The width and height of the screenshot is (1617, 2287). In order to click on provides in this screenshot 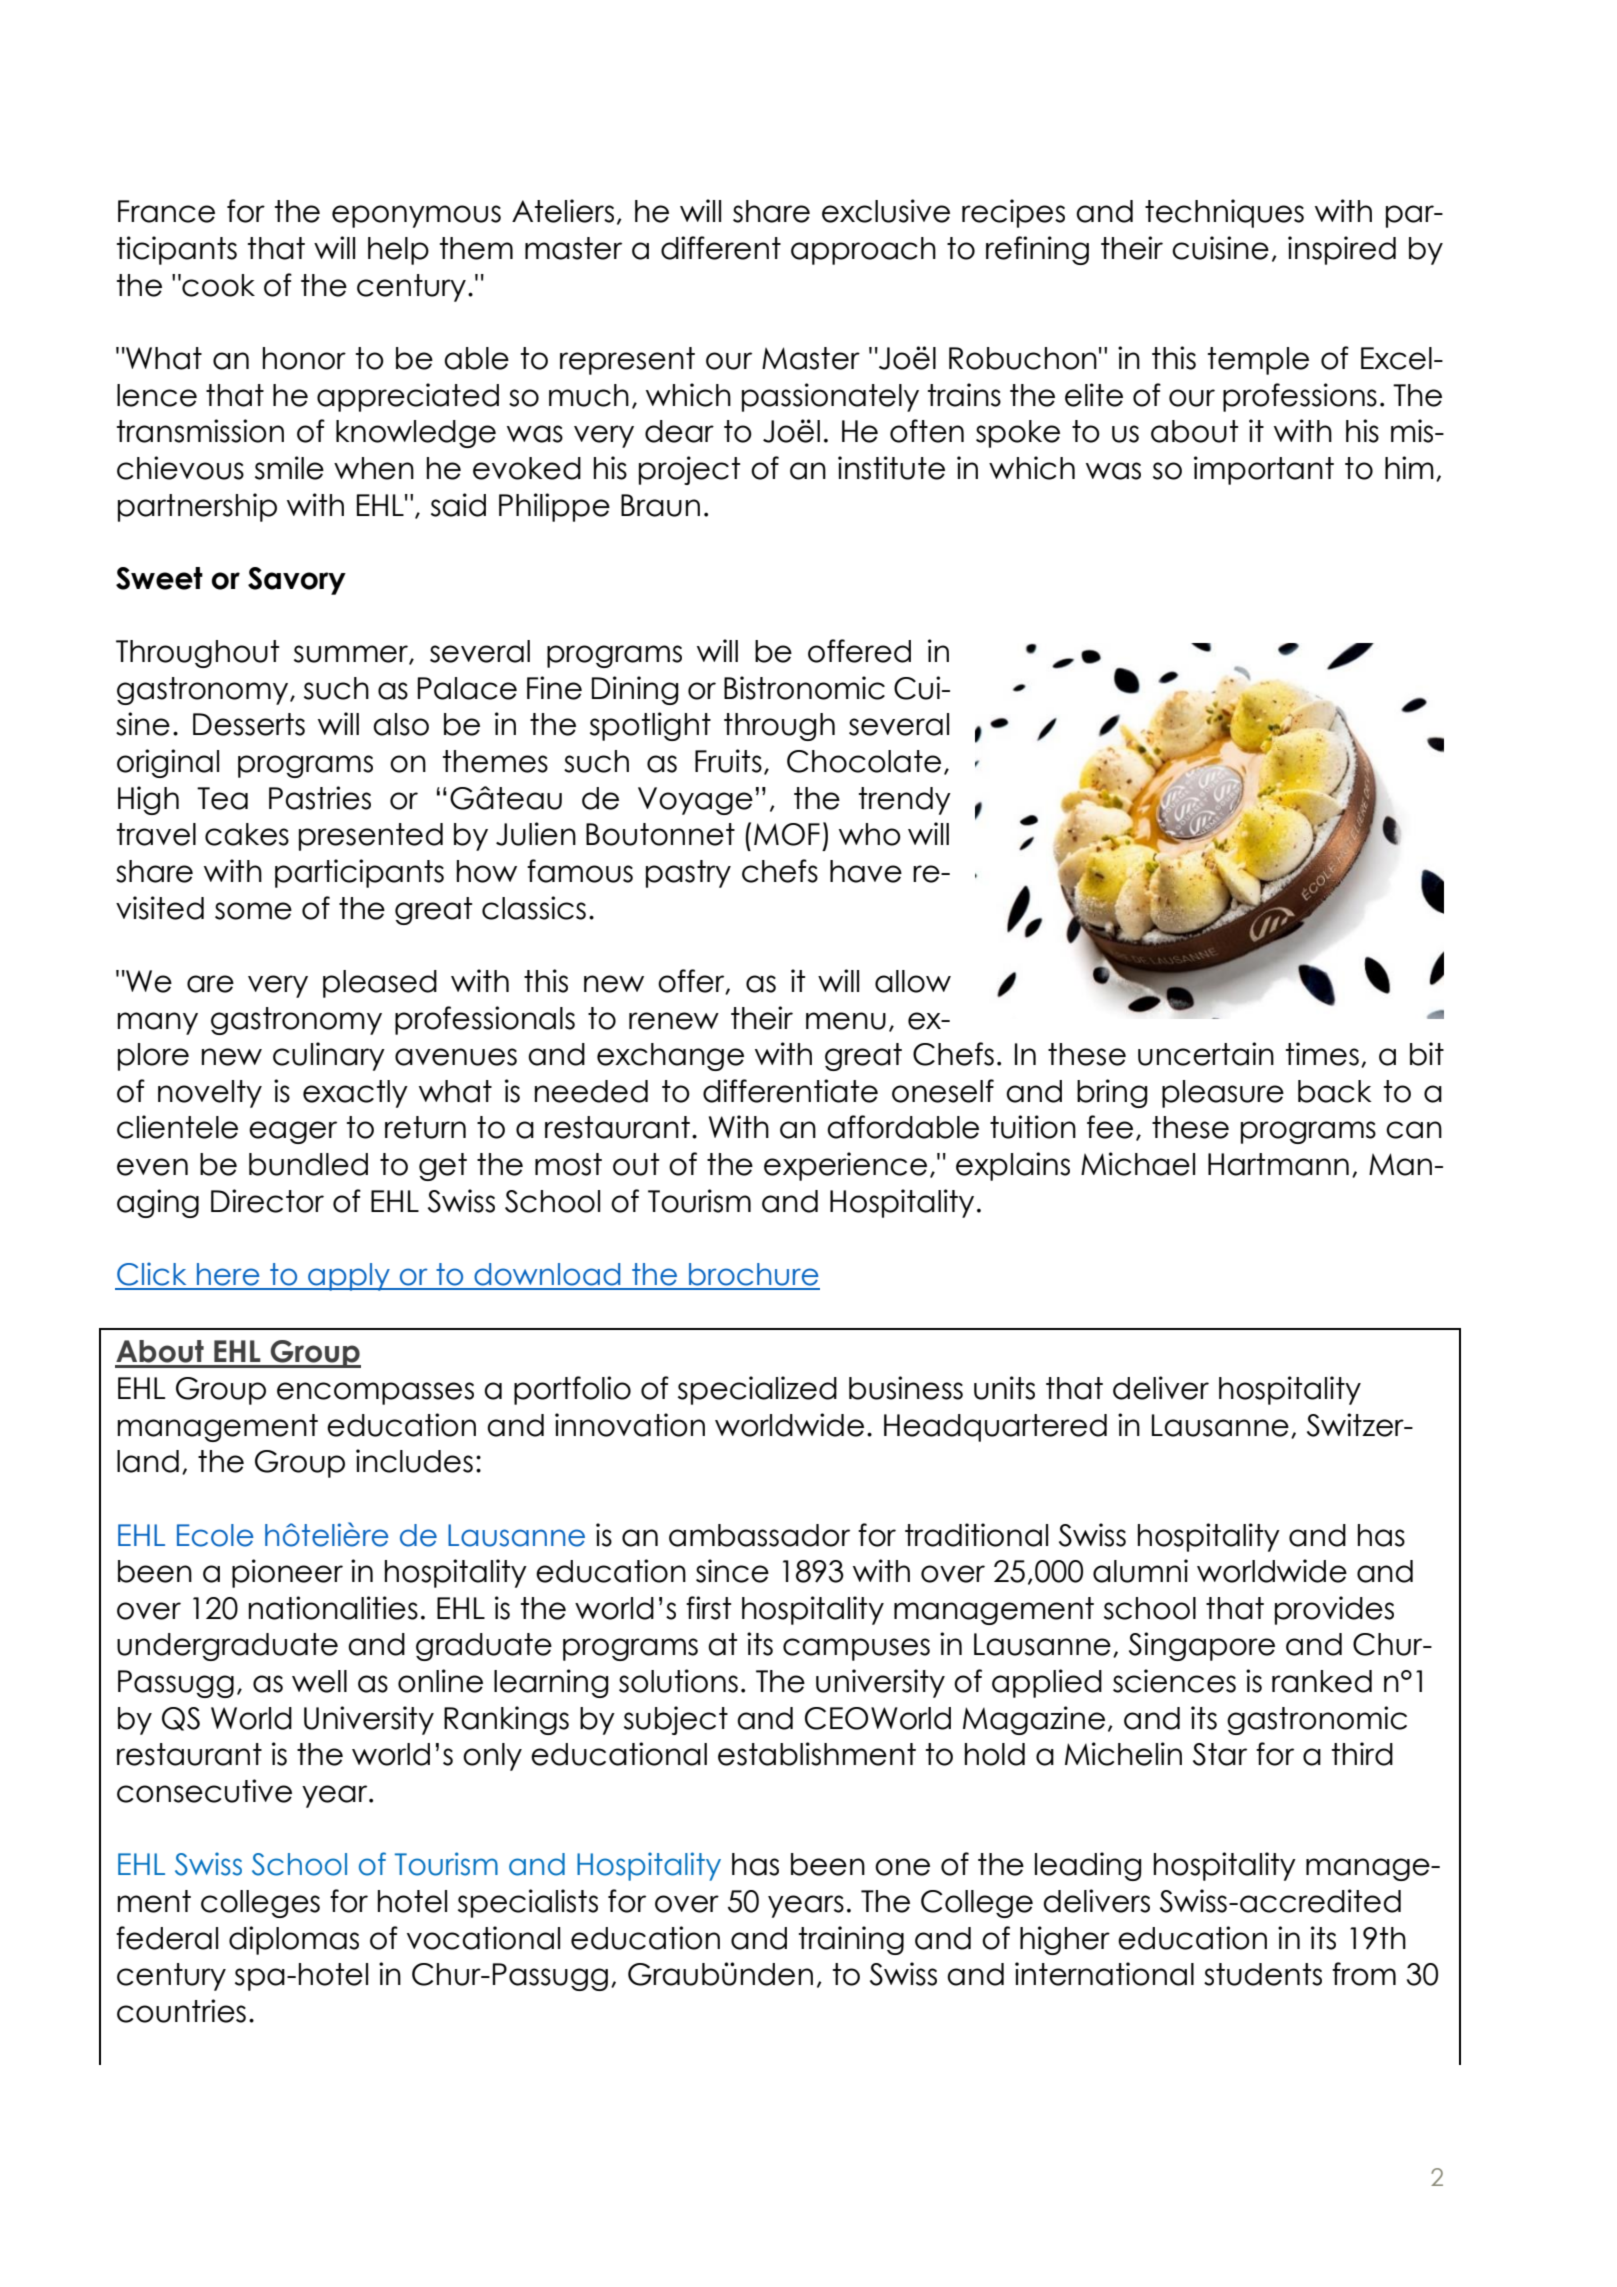, I will do `click(1334, 1610)`.
